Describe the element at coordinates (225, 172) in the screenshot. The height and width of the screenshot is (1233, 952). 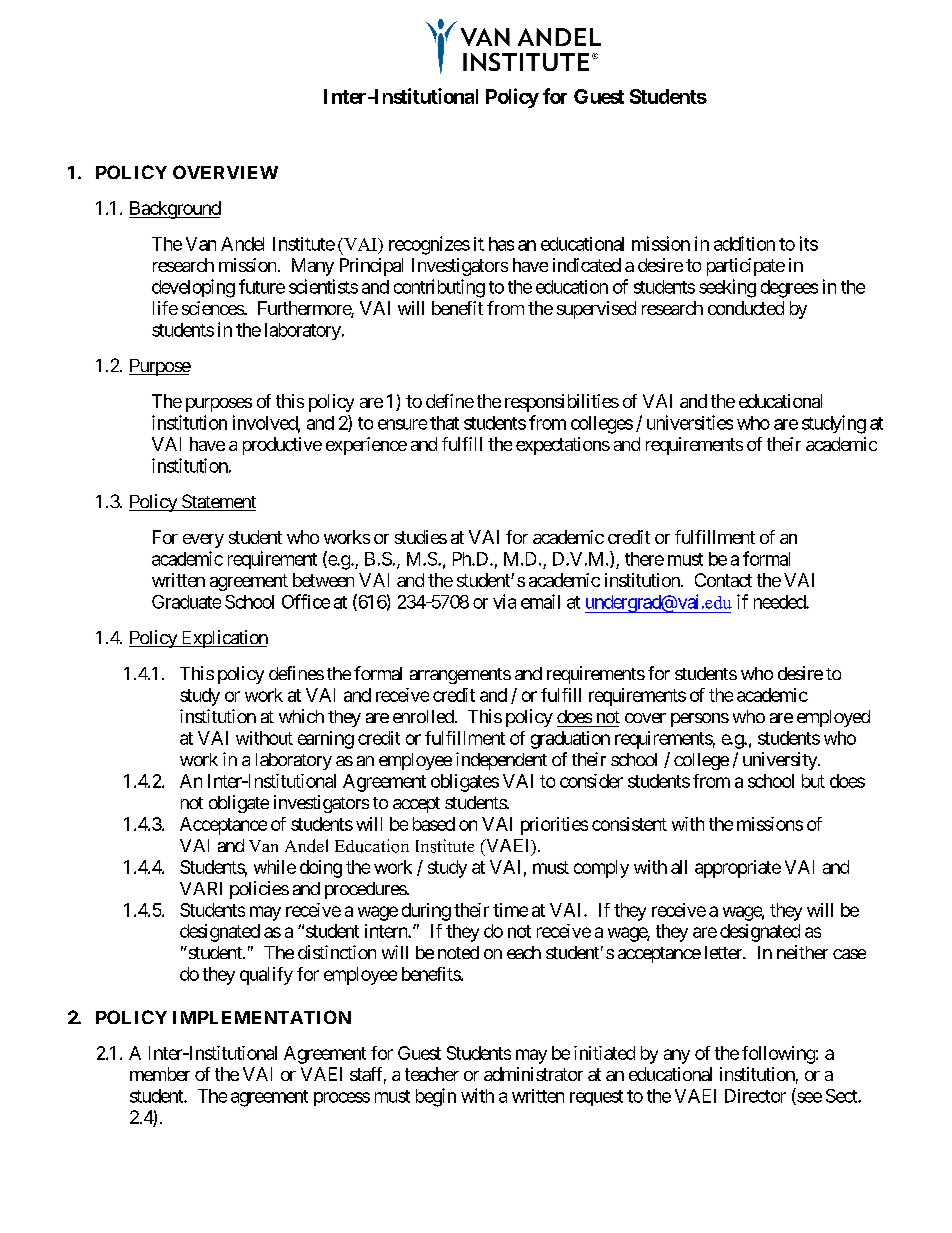
I see `OVERVIEW` at that location.
